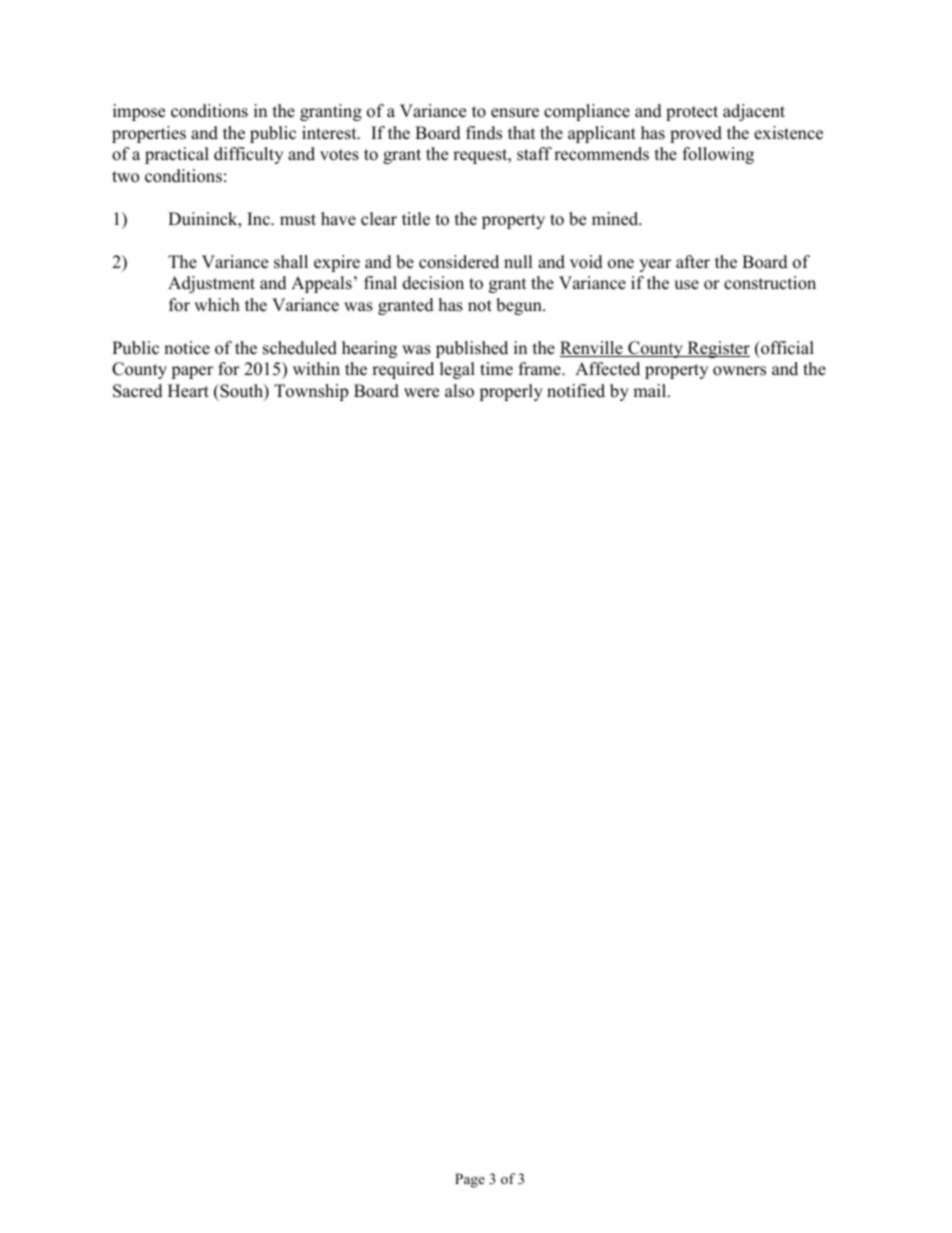  Describe the element at coordinates (177, 155) in the page. I see `practical` at that location.
